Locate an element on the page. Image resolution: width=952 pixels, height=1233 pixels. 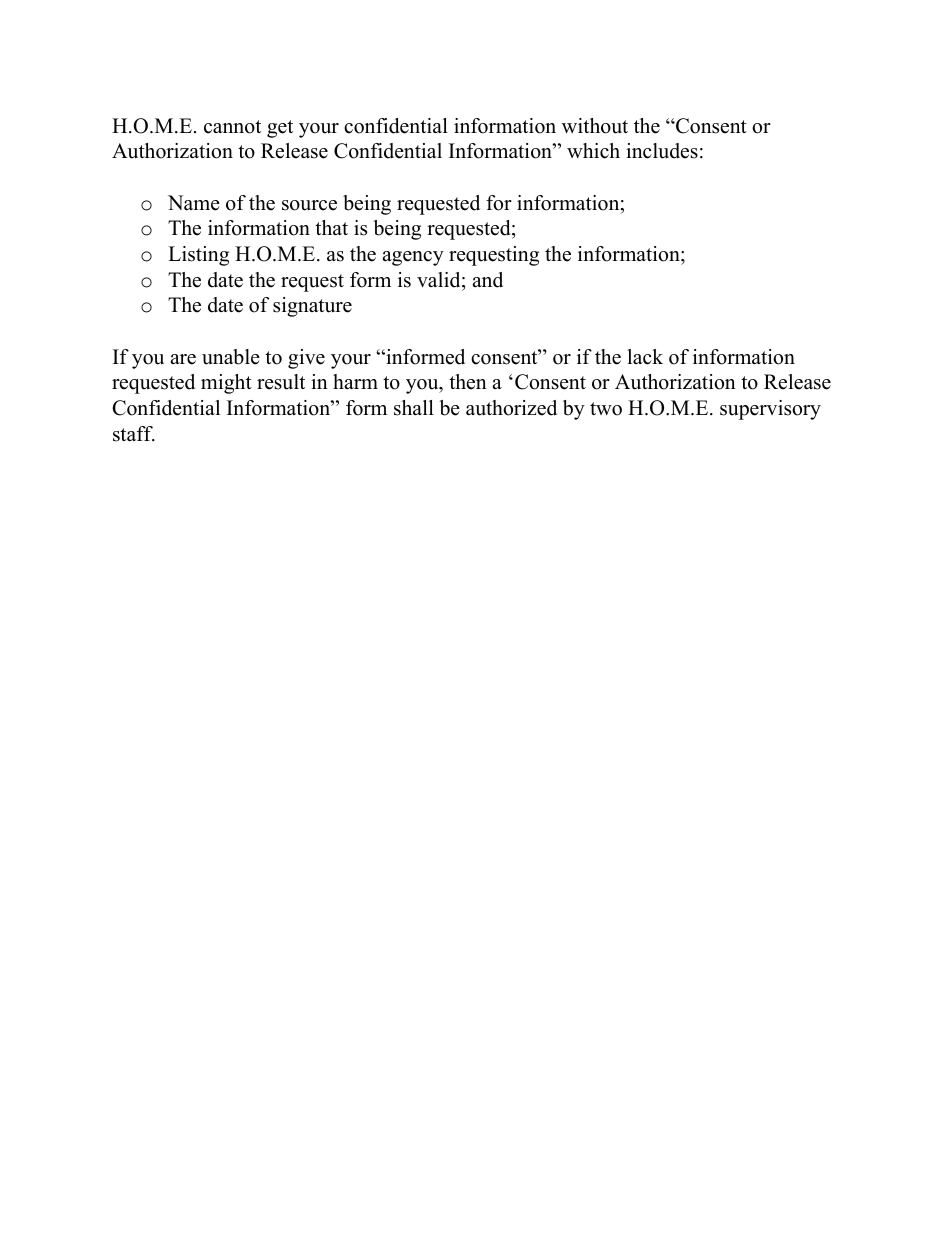
without is located at coordinates (595, 126).
